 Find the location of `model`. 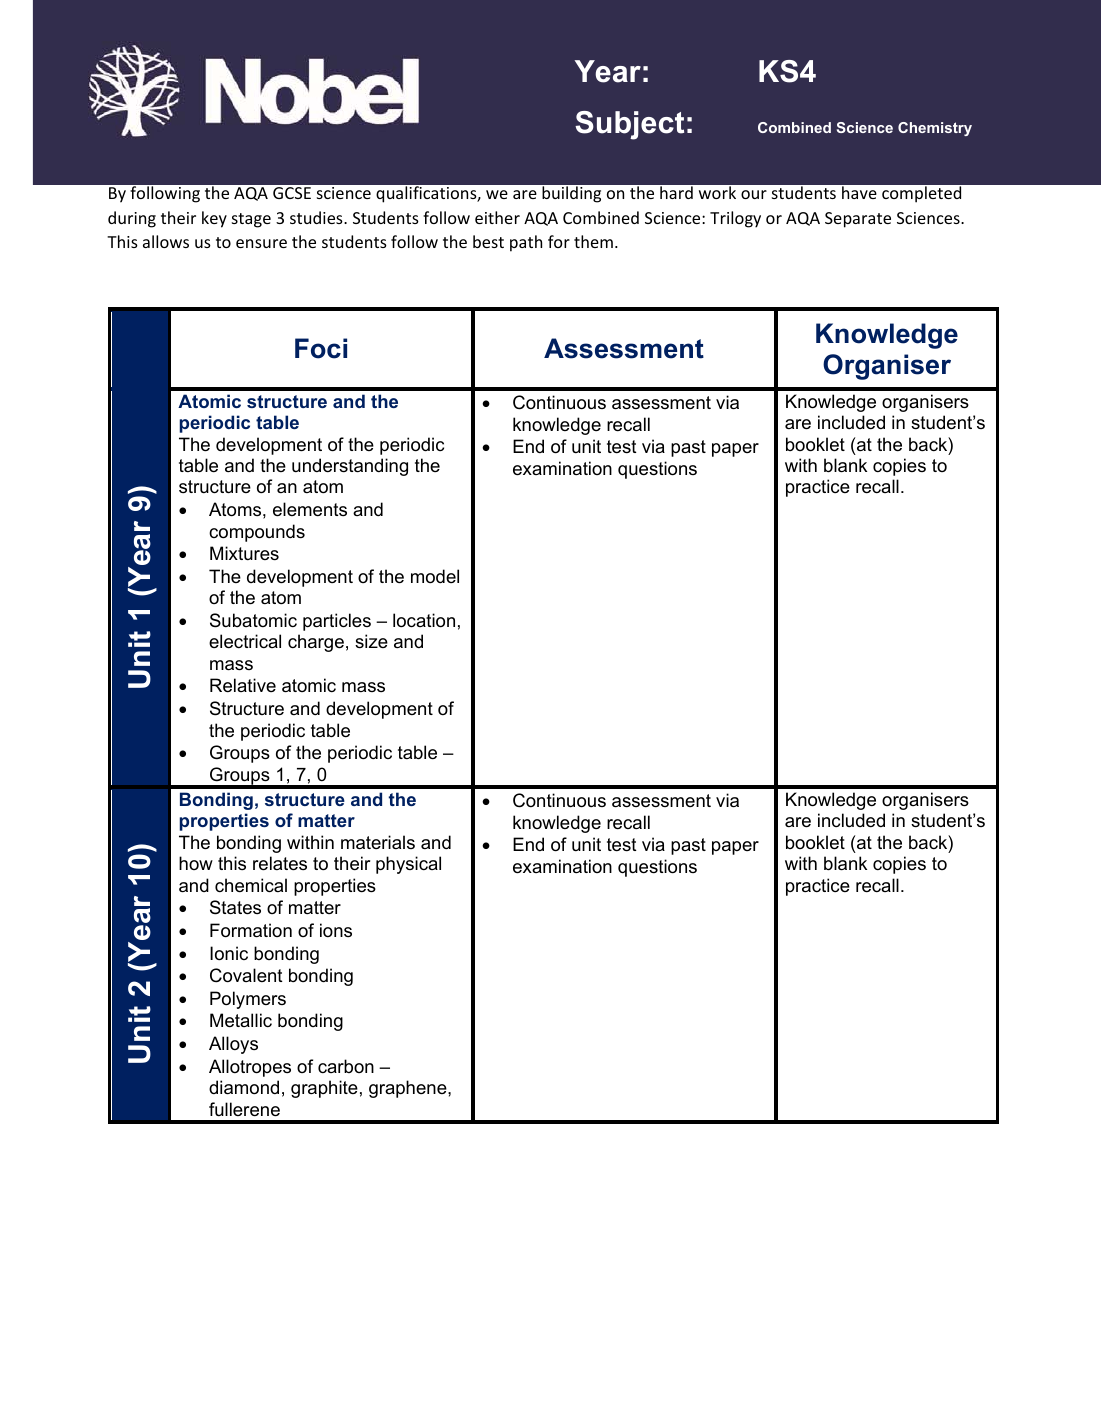

model is located at coordinates (435, 576).
